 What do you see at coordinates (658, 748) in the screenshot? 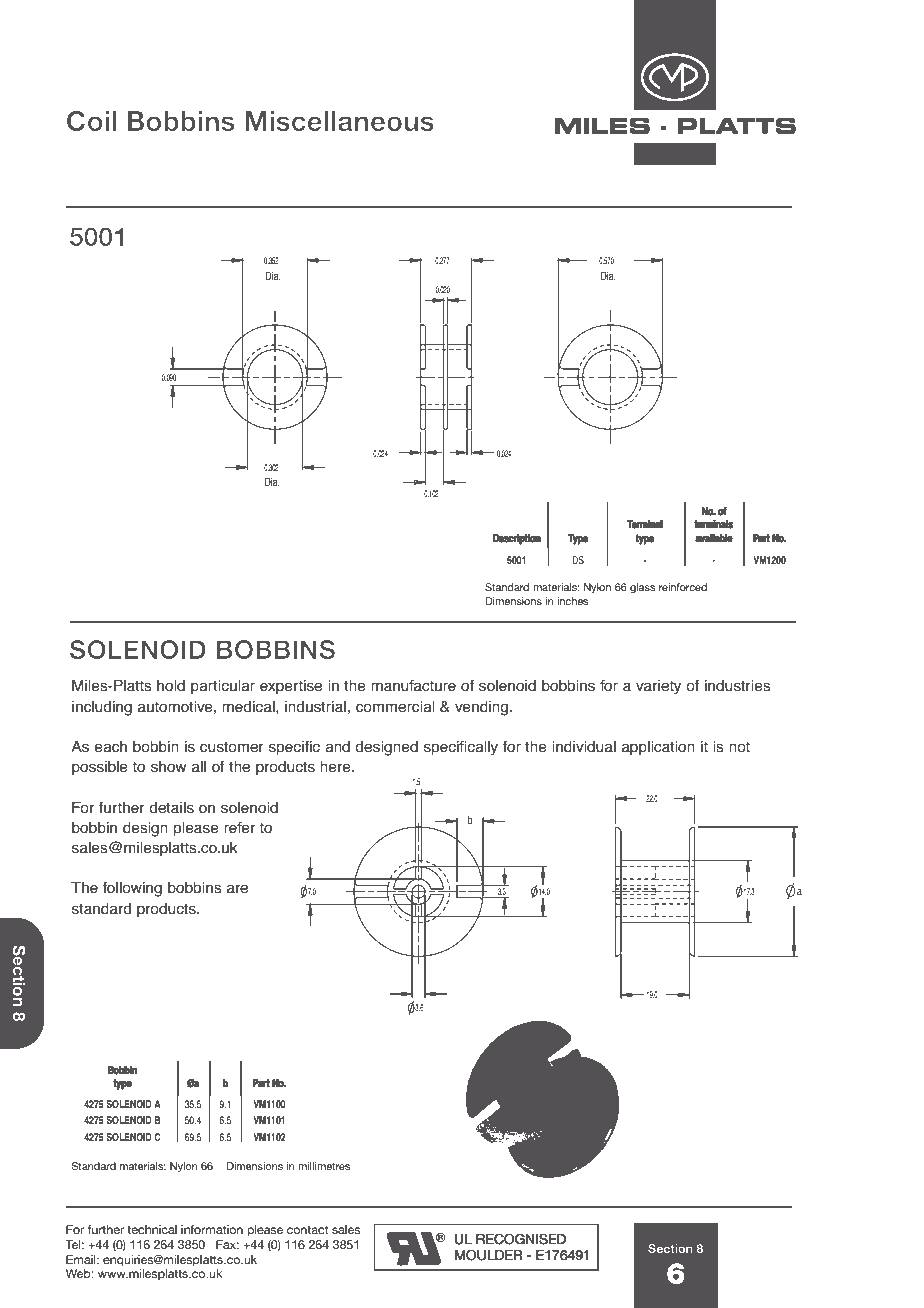
I see `application` at bounding box center [658, 748].
